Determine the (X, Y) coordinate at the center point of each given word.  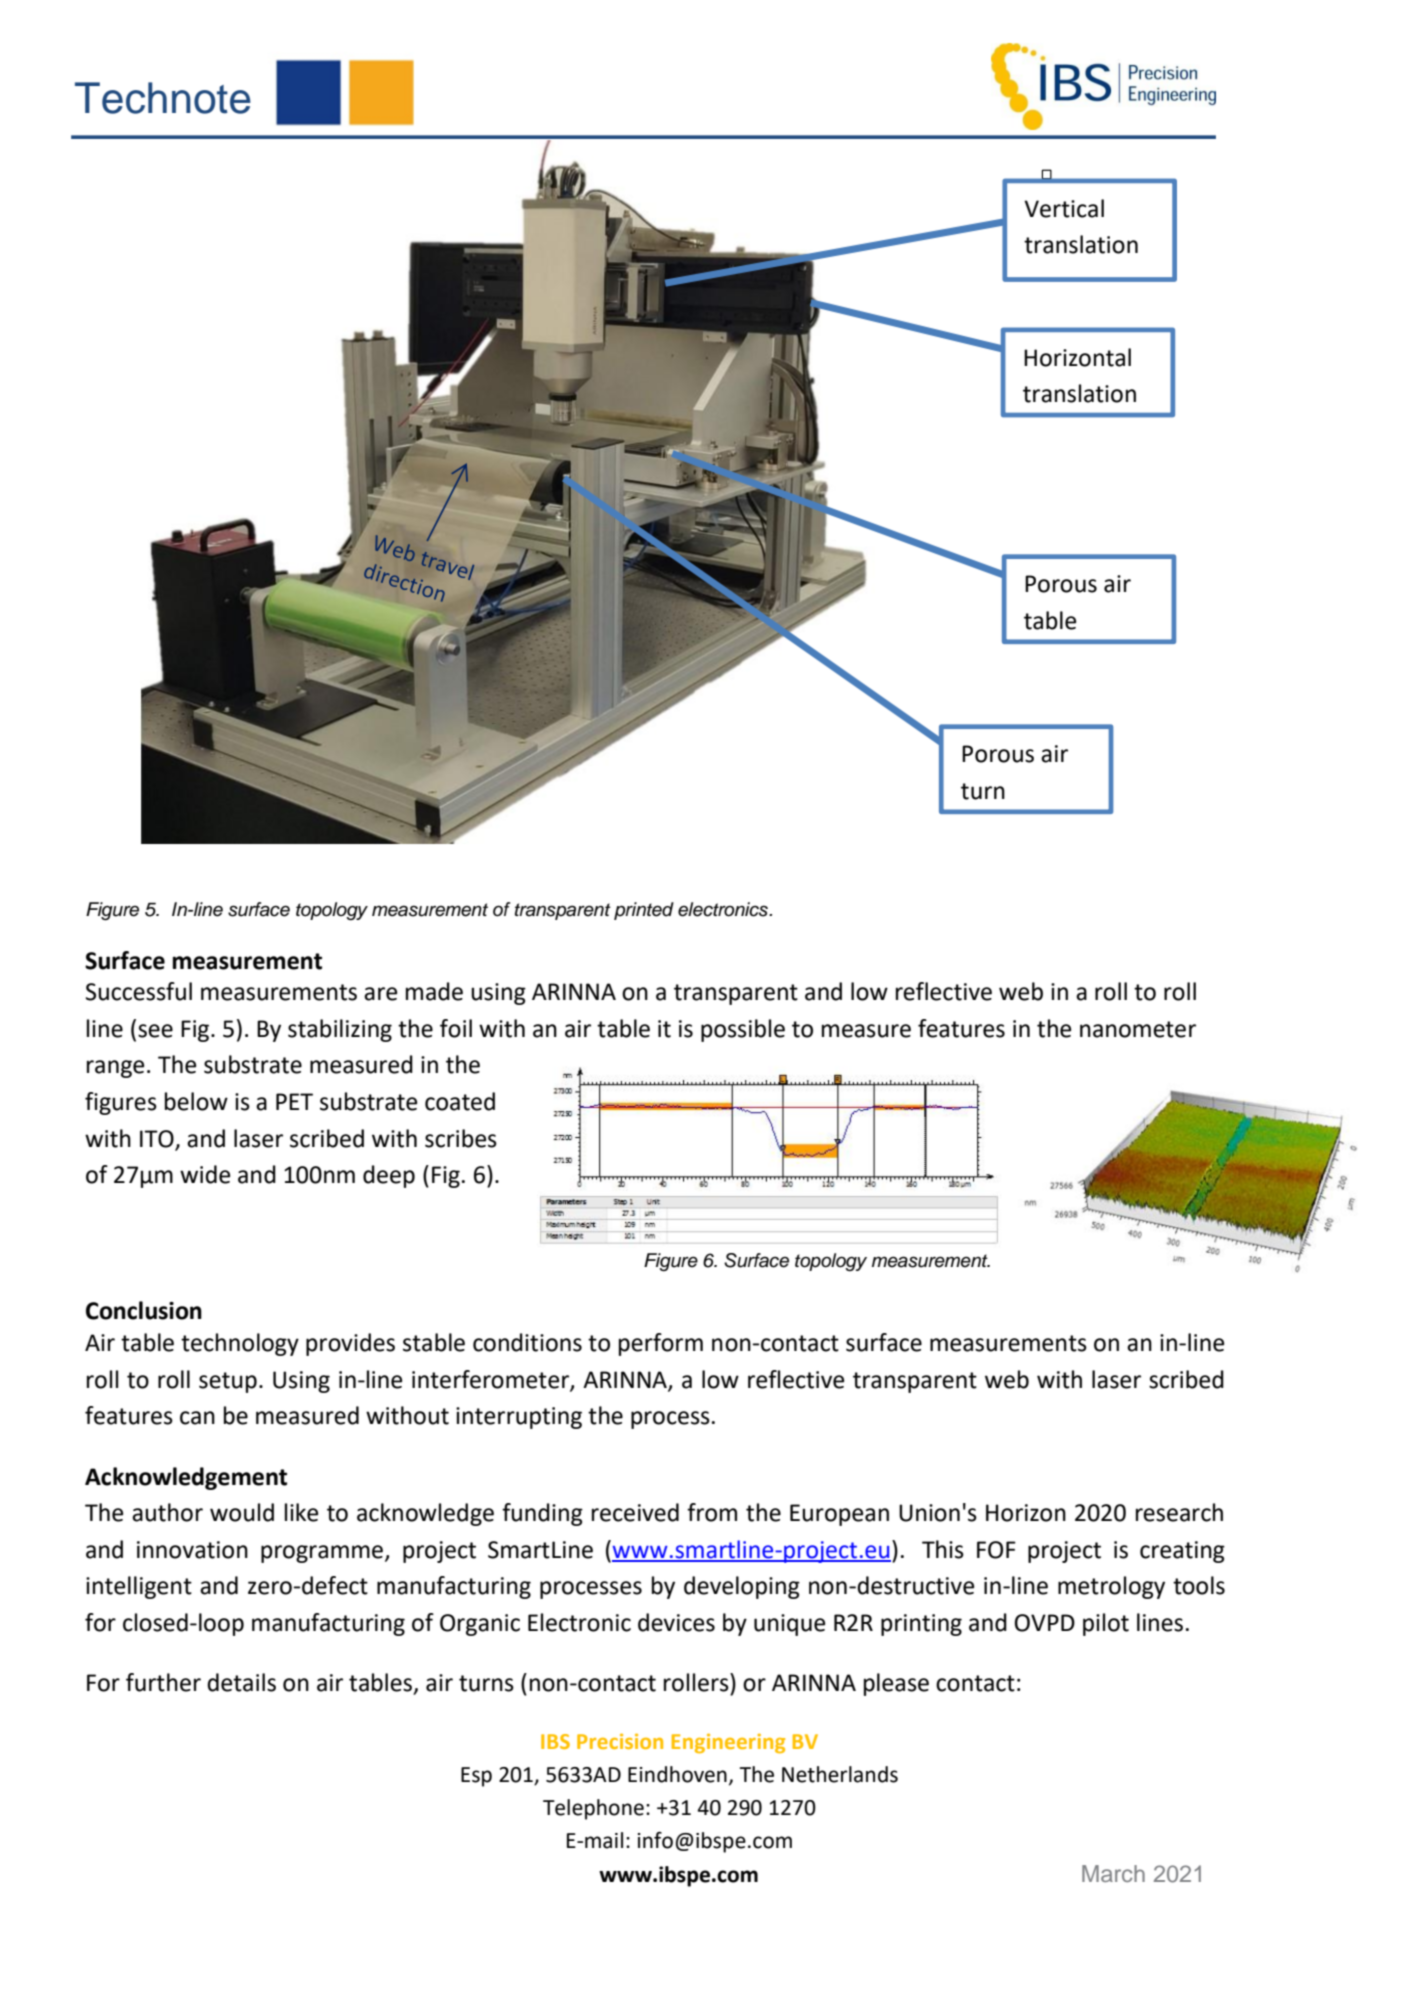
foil (456, 1028)
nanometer (1138, 1029)
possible (743, 1030)
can (197, 1418)
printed (644, 911)
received (635, 1512)
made (434, 991)
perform (661, 1344)
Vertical (1064, 208)
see (155, 1031)
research (1179, 1512)
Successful (139, 991)
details (241, 1682)
